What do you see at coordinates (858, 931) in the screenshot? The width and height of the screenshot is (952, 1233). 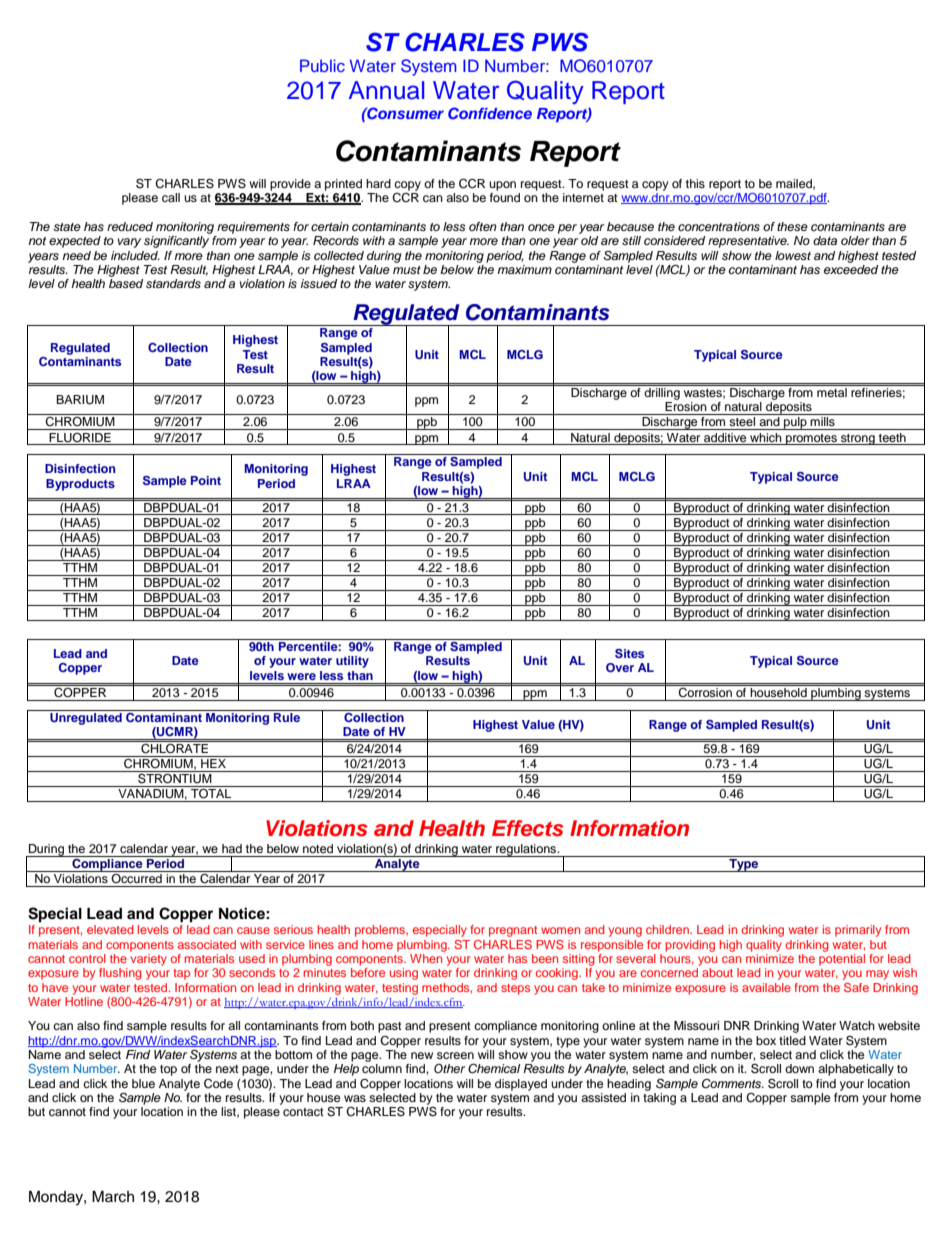 I see `primarily` at bounding box center [858, 931].
